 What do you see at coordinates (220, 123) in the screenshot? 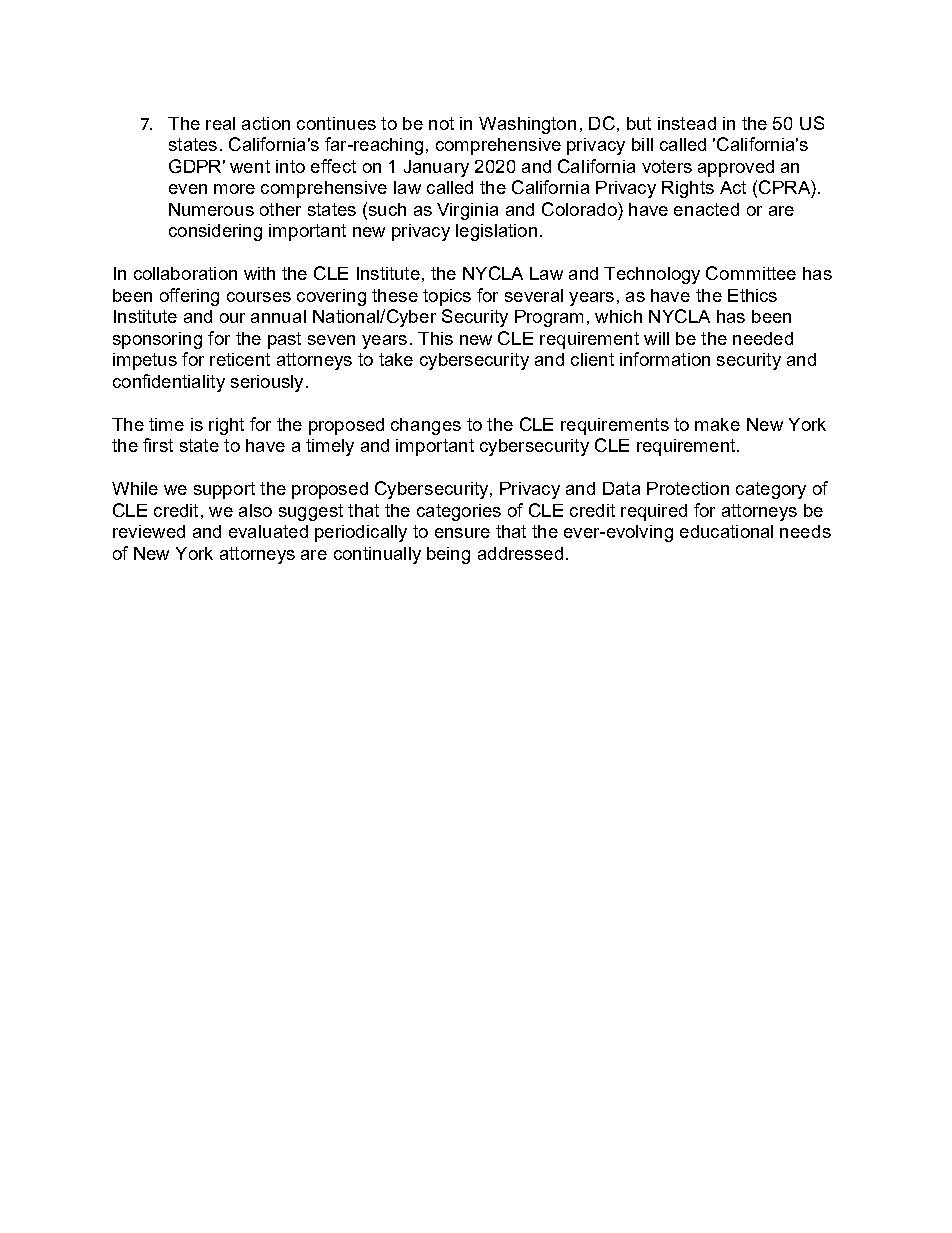
I see `real` at bounding box center [220, 123].
